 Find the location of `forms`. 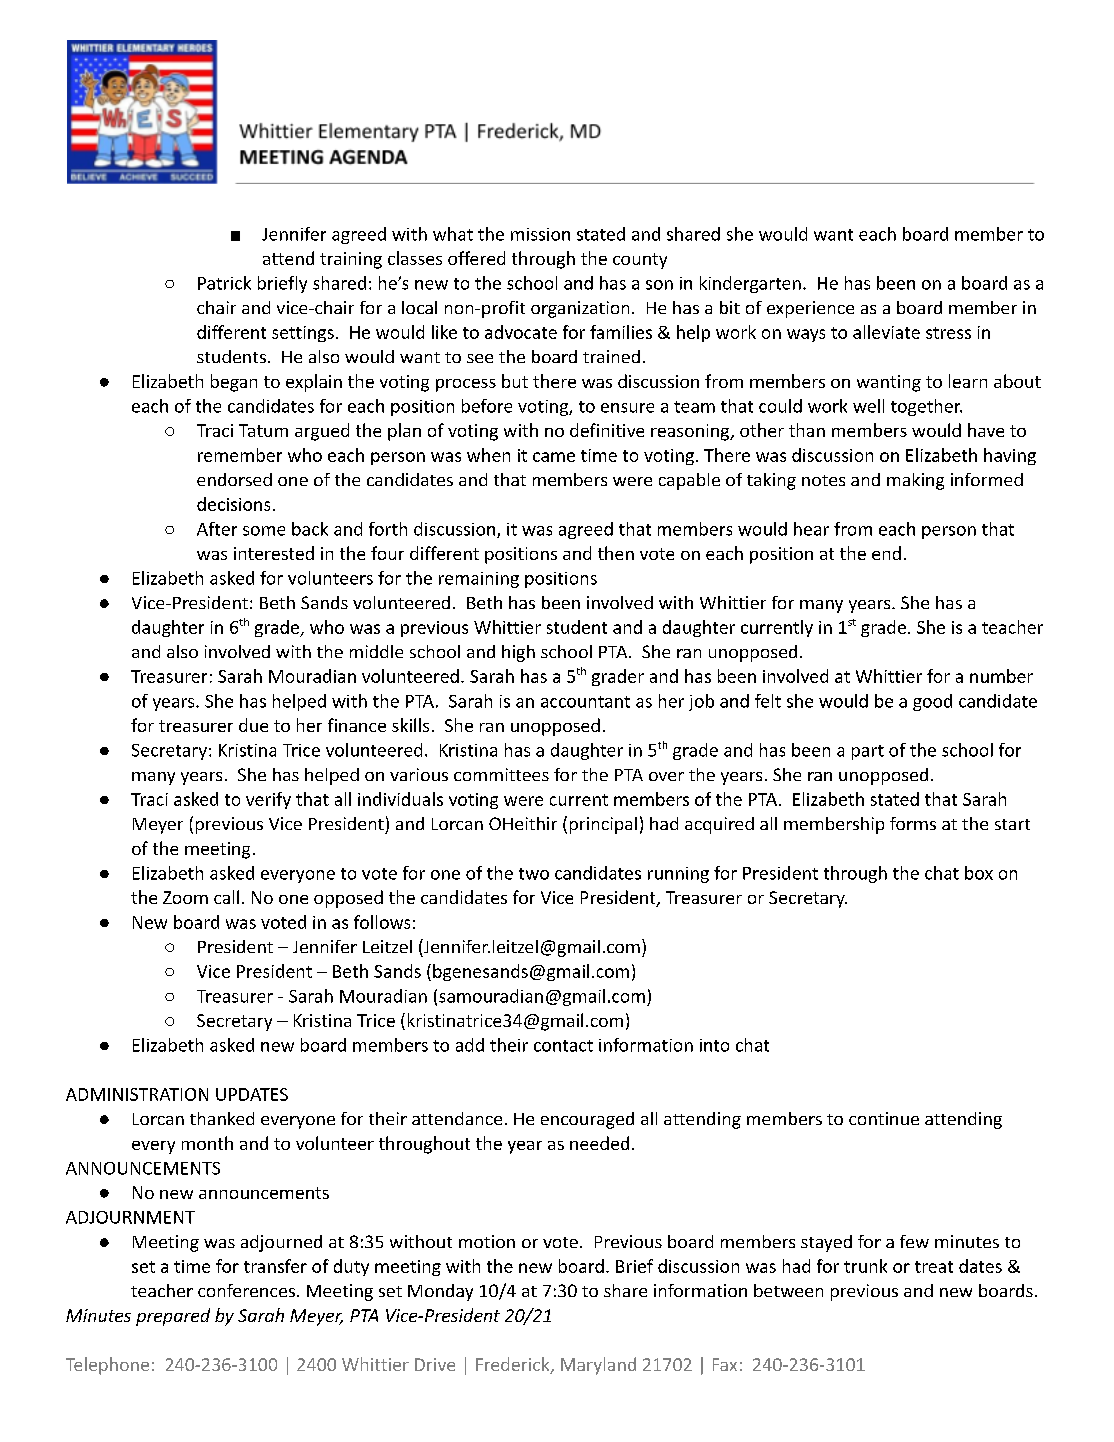

forms is located at coordinates (913, 823).
